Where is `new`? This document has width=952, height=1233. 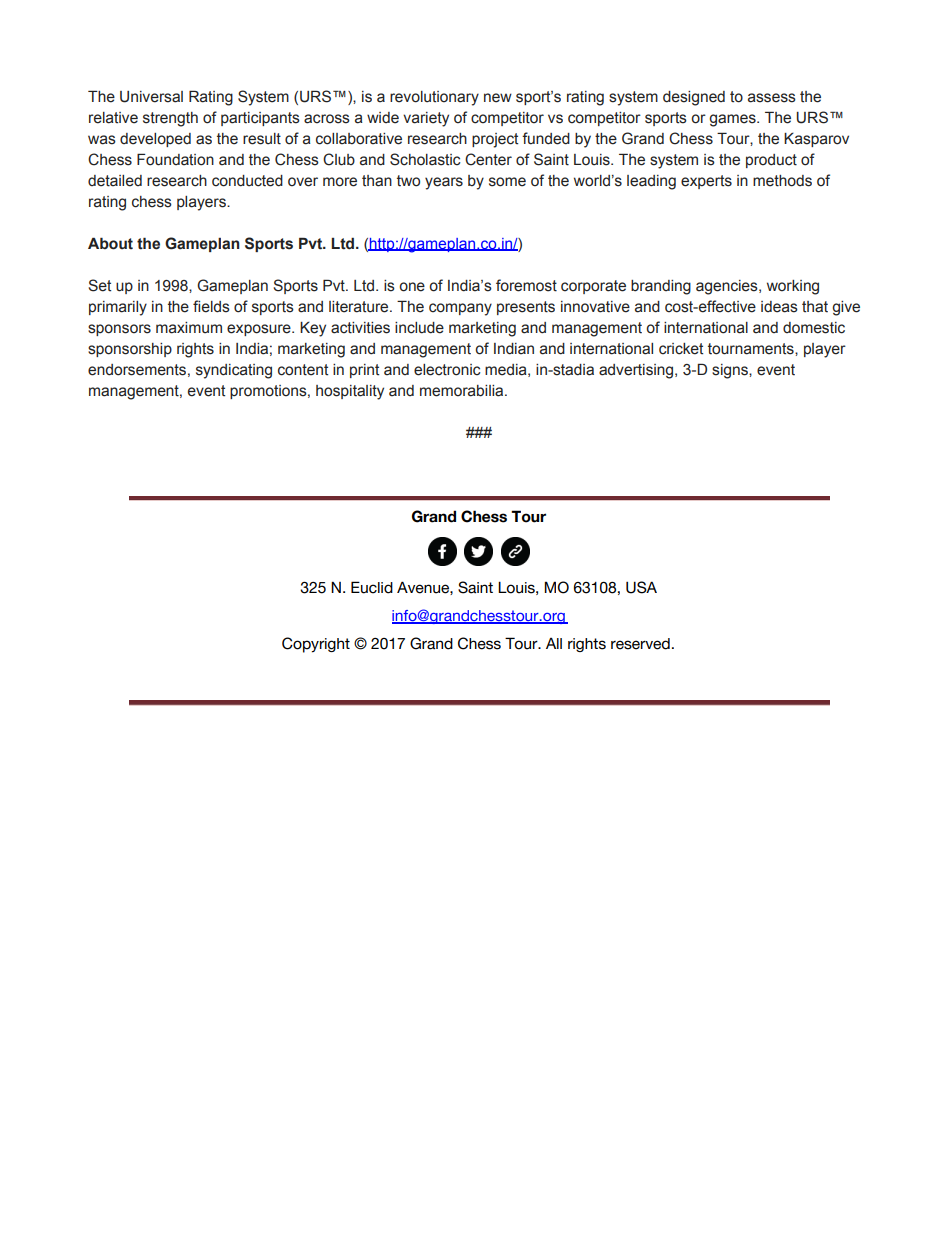
new is located at coordinates (498, 98).
